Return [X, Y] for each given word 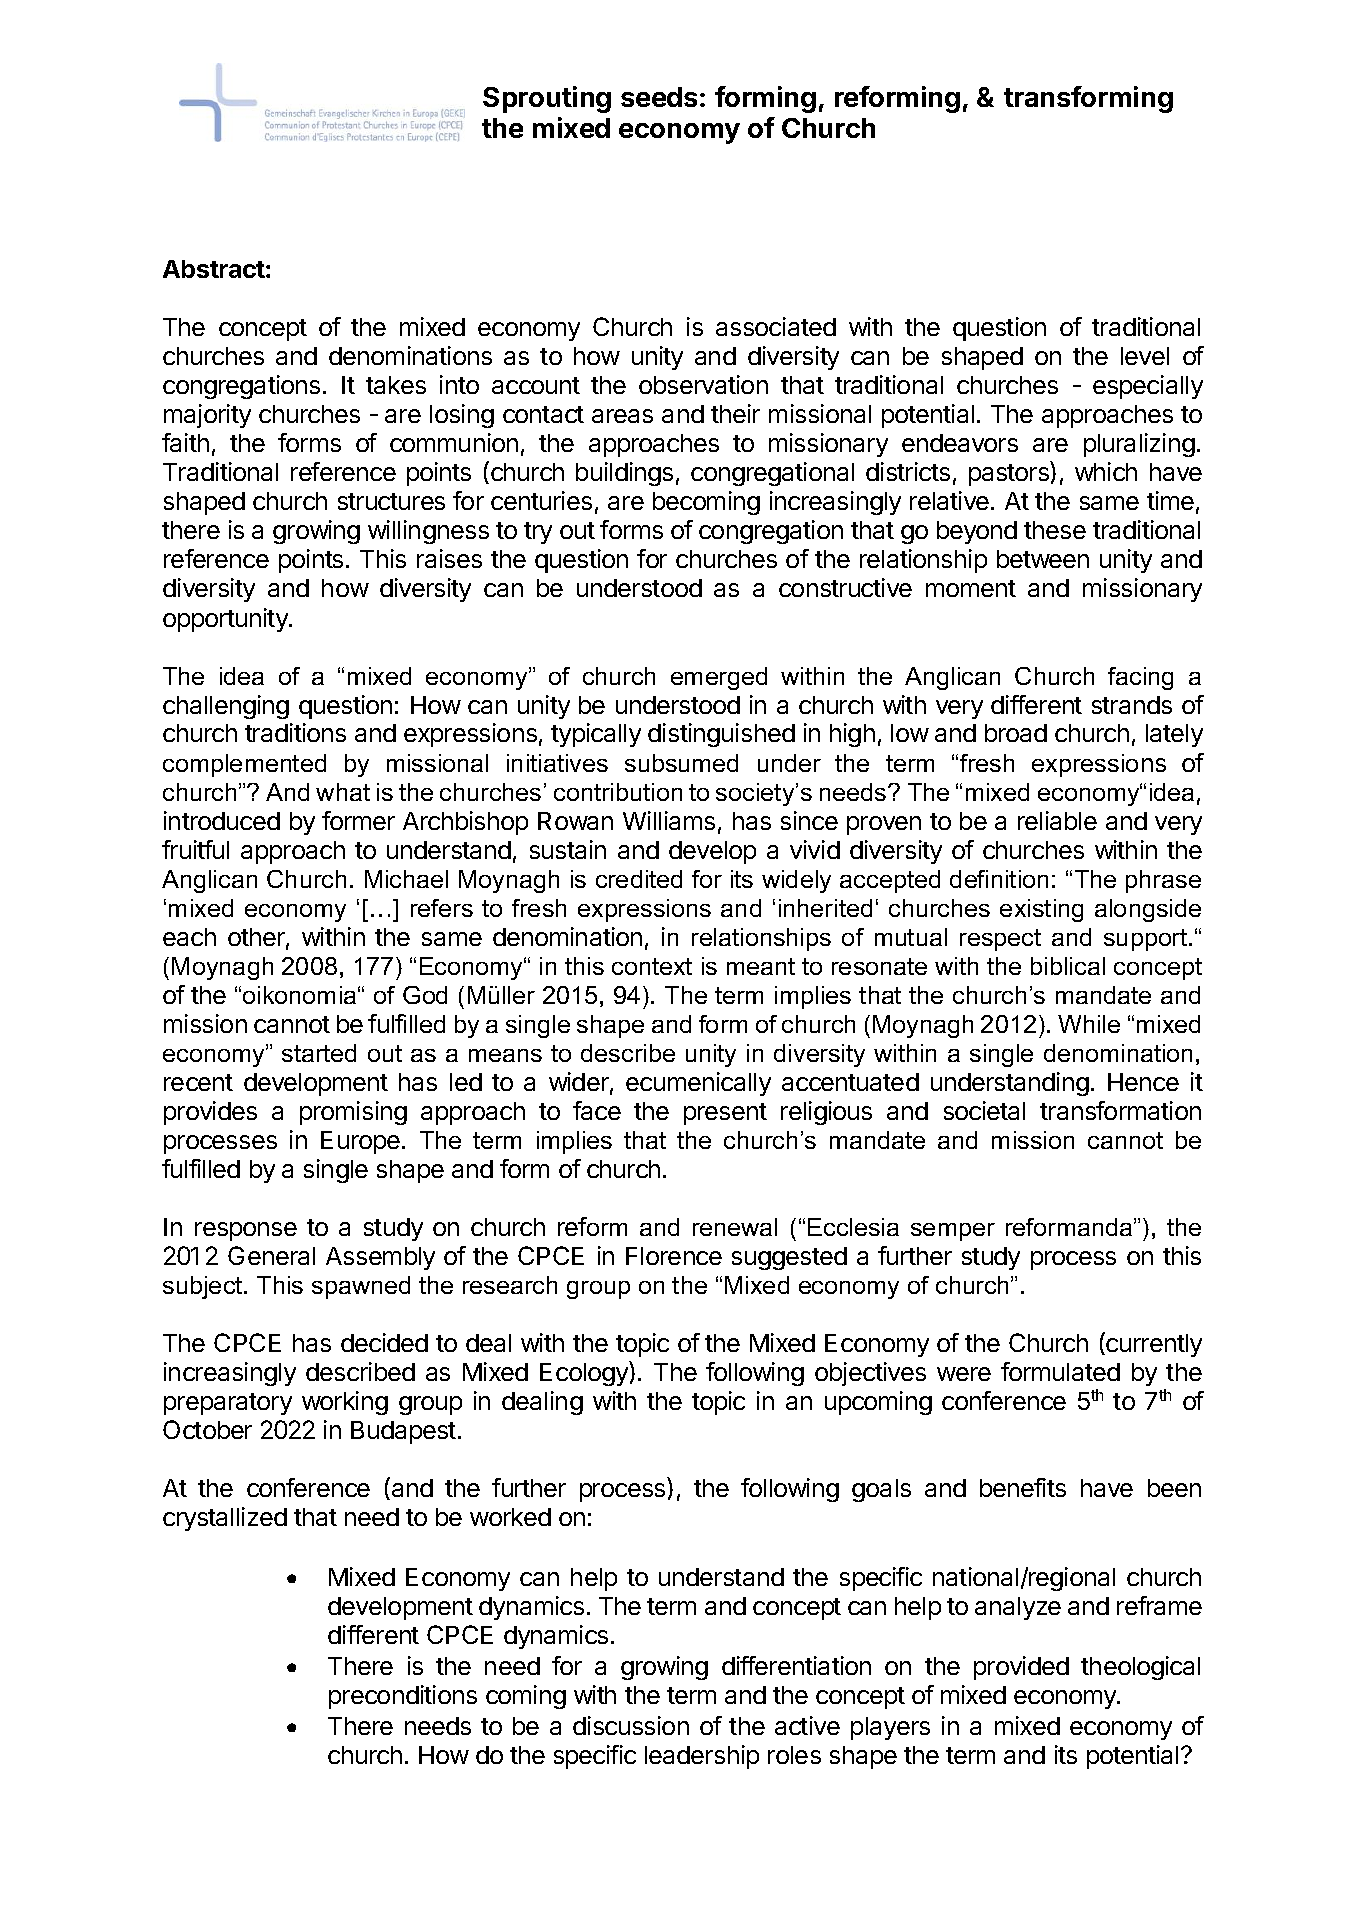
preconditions [403, 1697]
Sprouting [547, 99]
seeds [659, 97]
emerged [719, 678]
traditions [295, 732]
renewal [735, 1227]
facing [1140, 678]
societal [984, 1110]
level [1145, 356]
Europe [360, 1142]
